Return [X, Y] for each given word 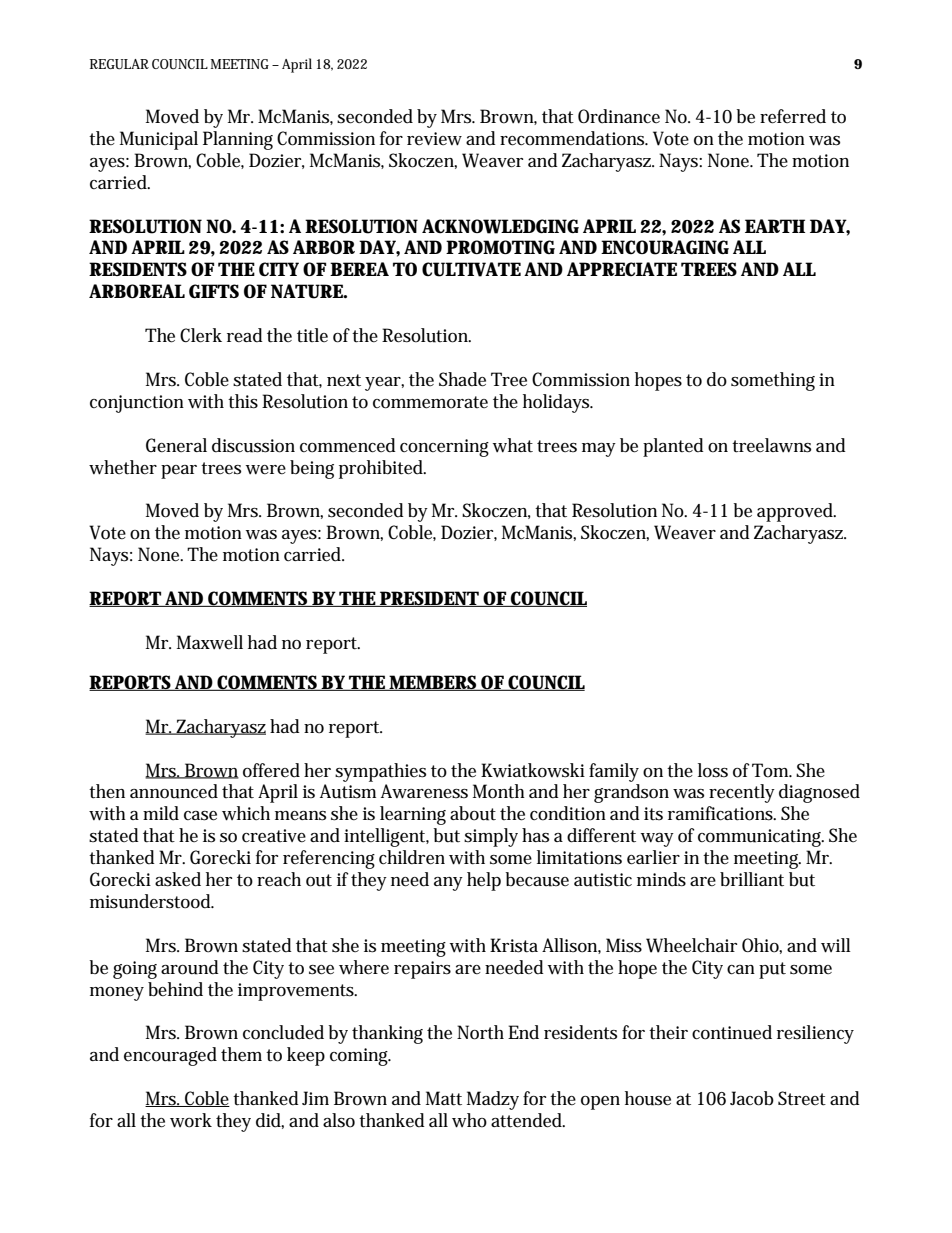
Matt [444, 1098]
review [434, 139]
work [191, 1120]
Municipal [159, 140]
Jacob [752, 1098]
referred [793, 116]
